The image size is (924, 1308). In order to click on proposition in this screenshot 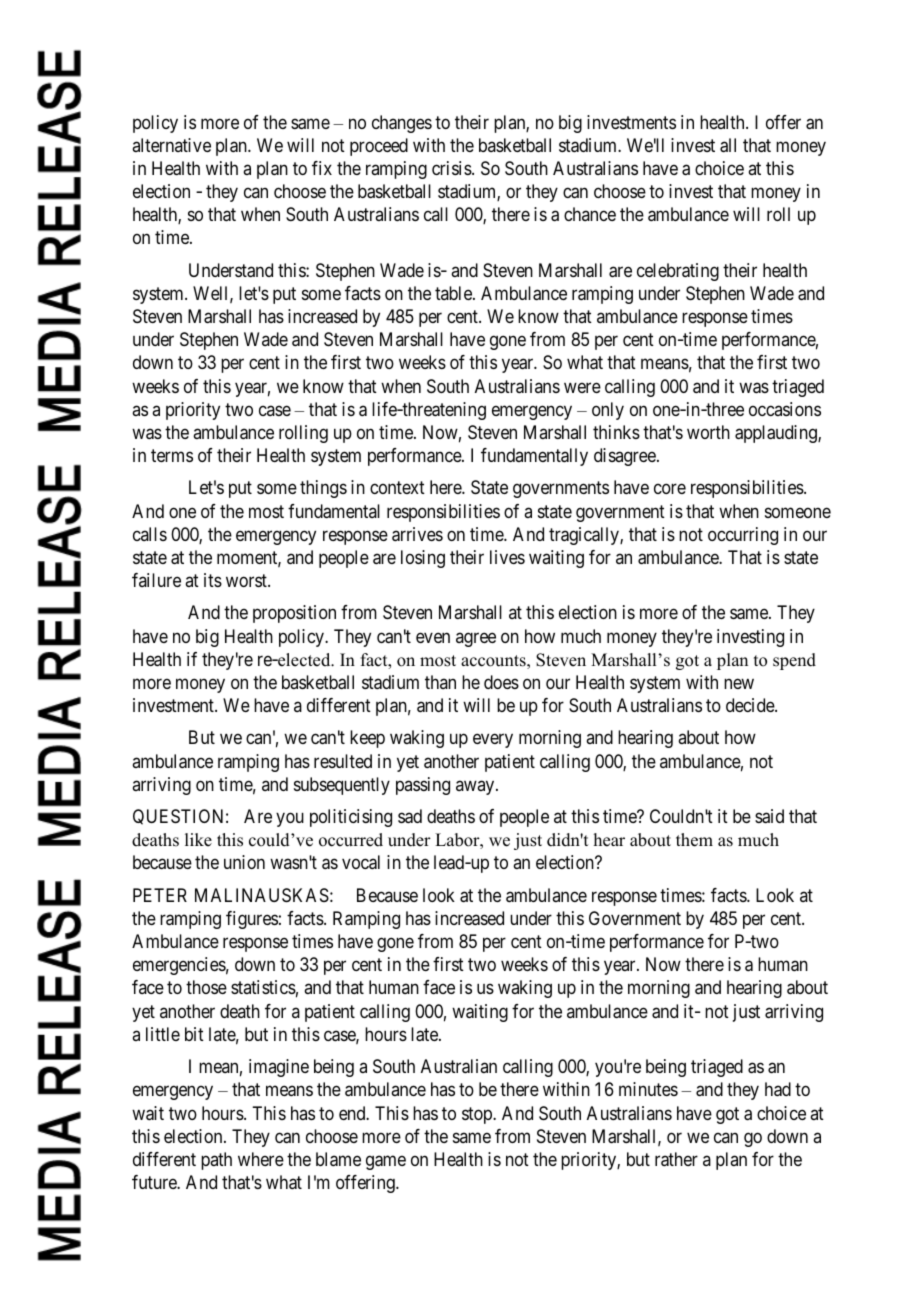, I will do `click(294, 614)`.
